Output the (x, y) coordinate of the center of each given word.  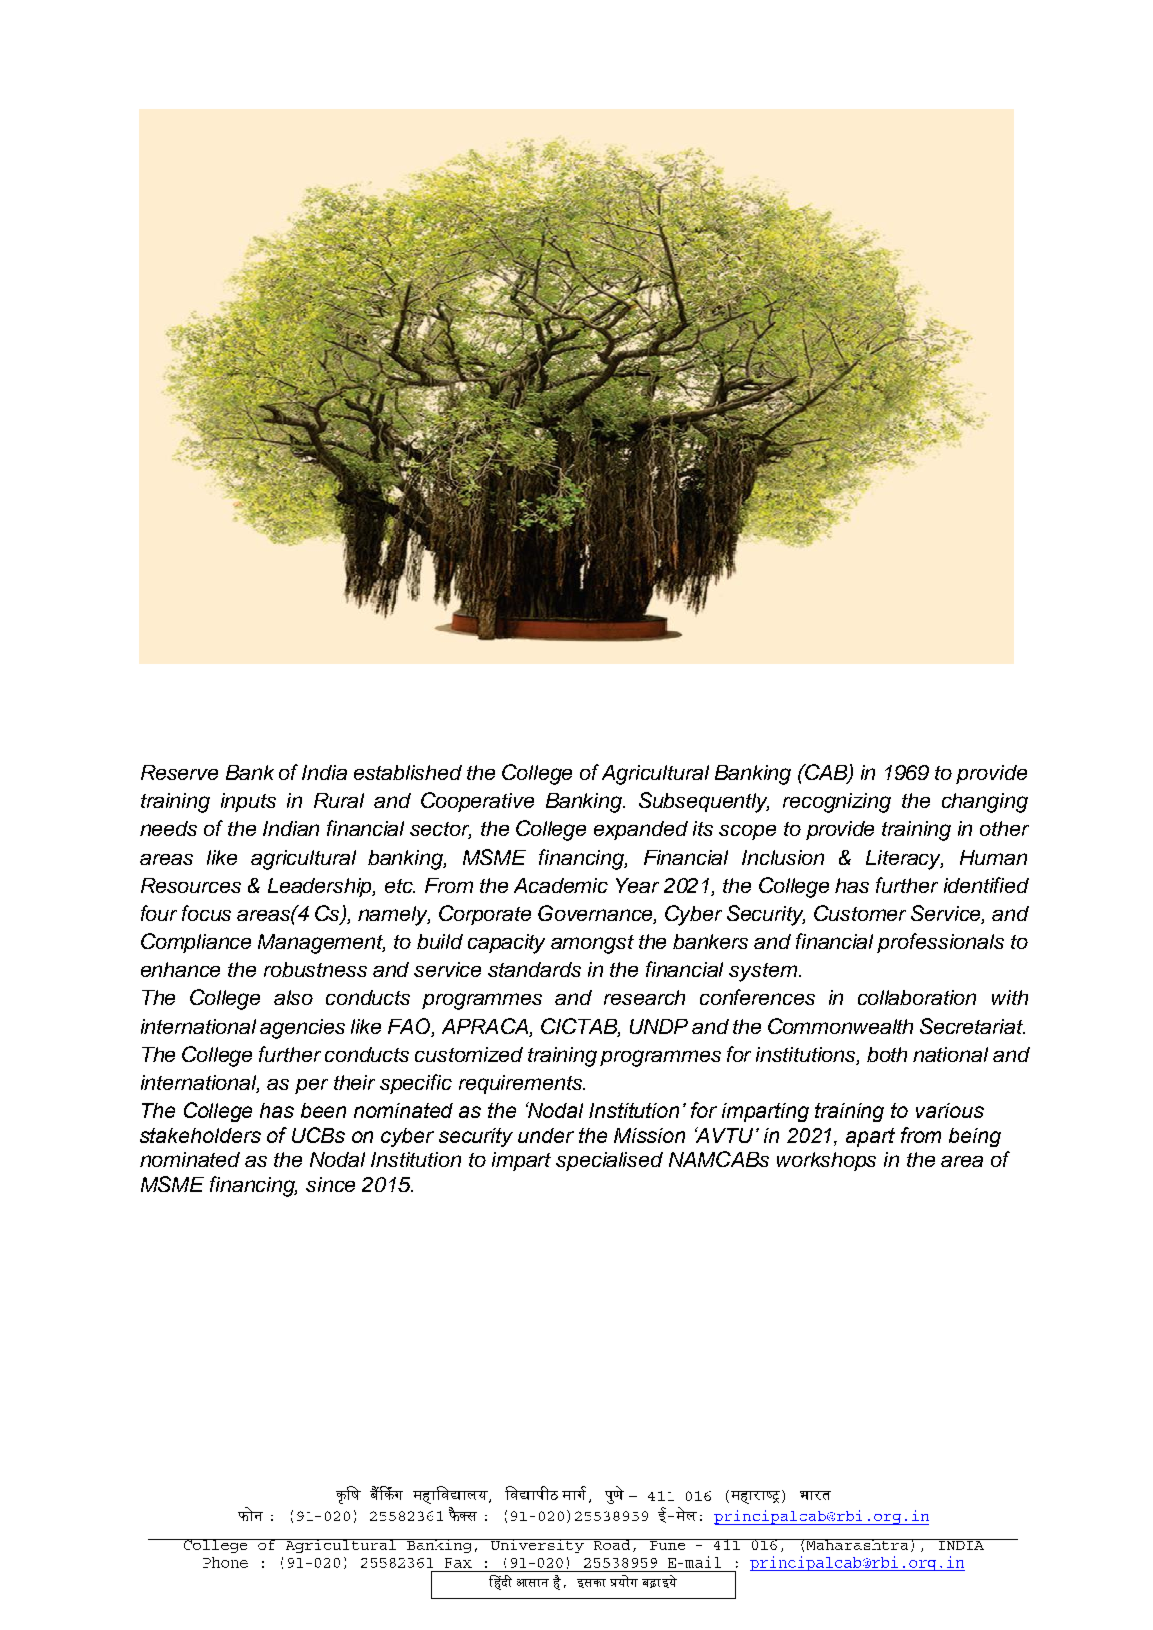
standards (534, 969)
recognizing (837, 803)
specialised (609, 1161)
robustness (315, 969)
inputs (248, 802)
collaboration (917, 997)
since (330, 1184)
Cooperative (477, 802)
